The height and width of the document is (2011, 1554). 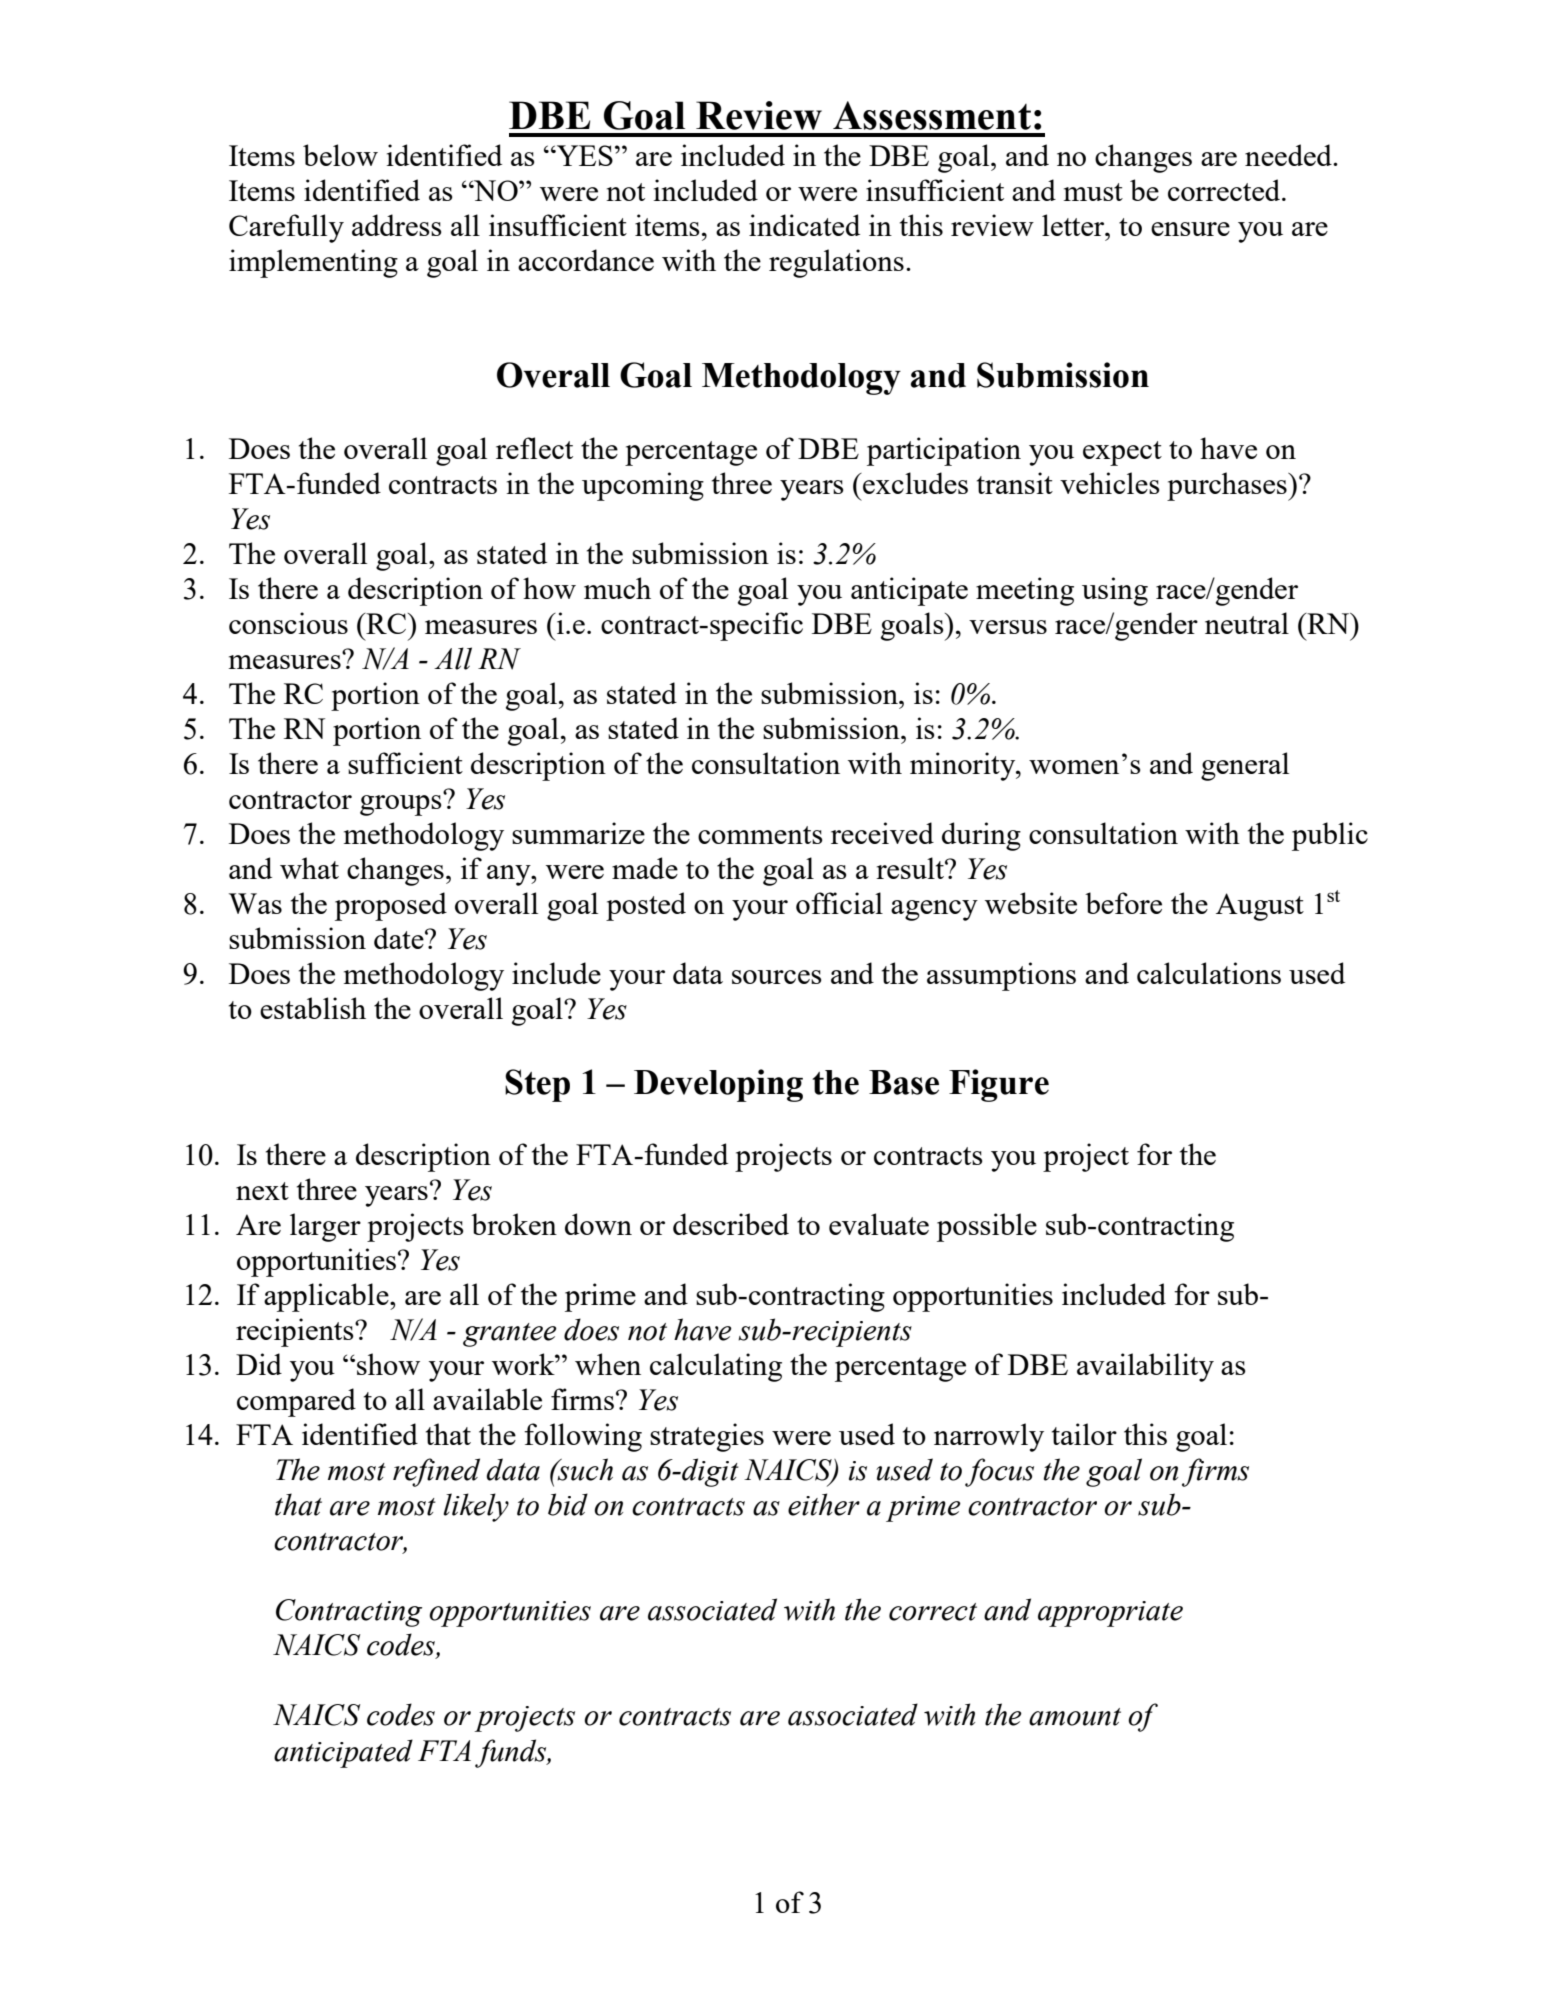 What do you see at coordinates (718, 1085) in the document?
I see `Developing` at bounding box center [718, 1085].
